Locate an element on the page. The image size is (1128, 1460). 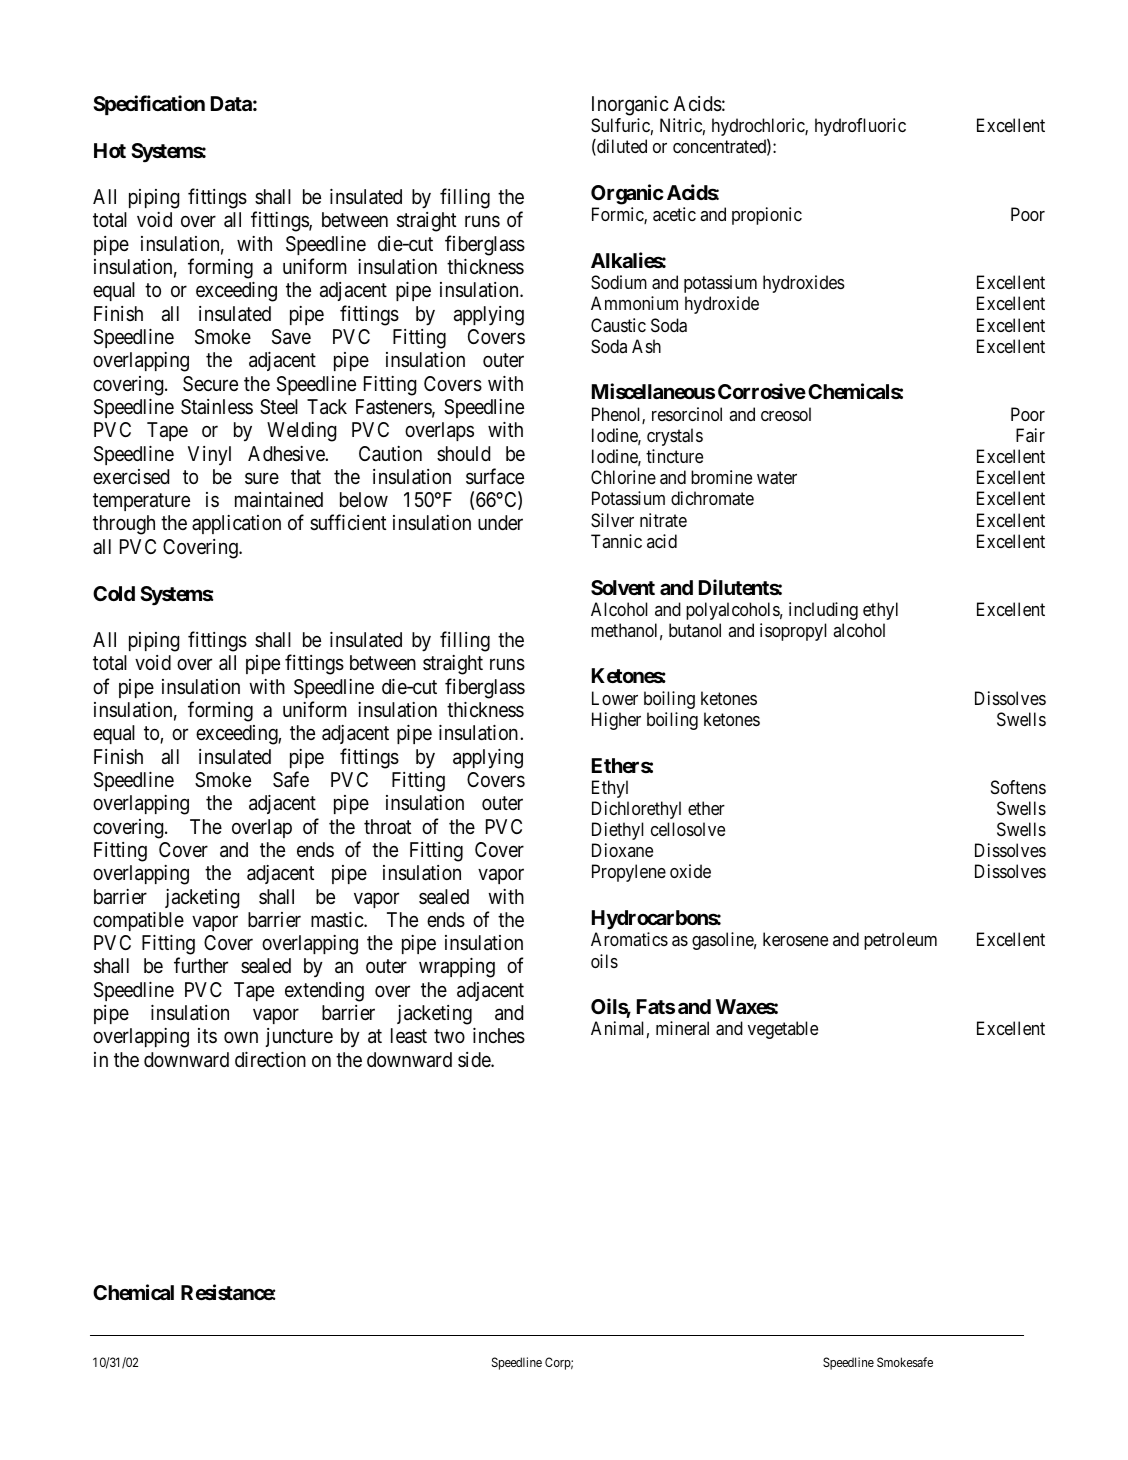
its is located at coordinates (207, 1035).
